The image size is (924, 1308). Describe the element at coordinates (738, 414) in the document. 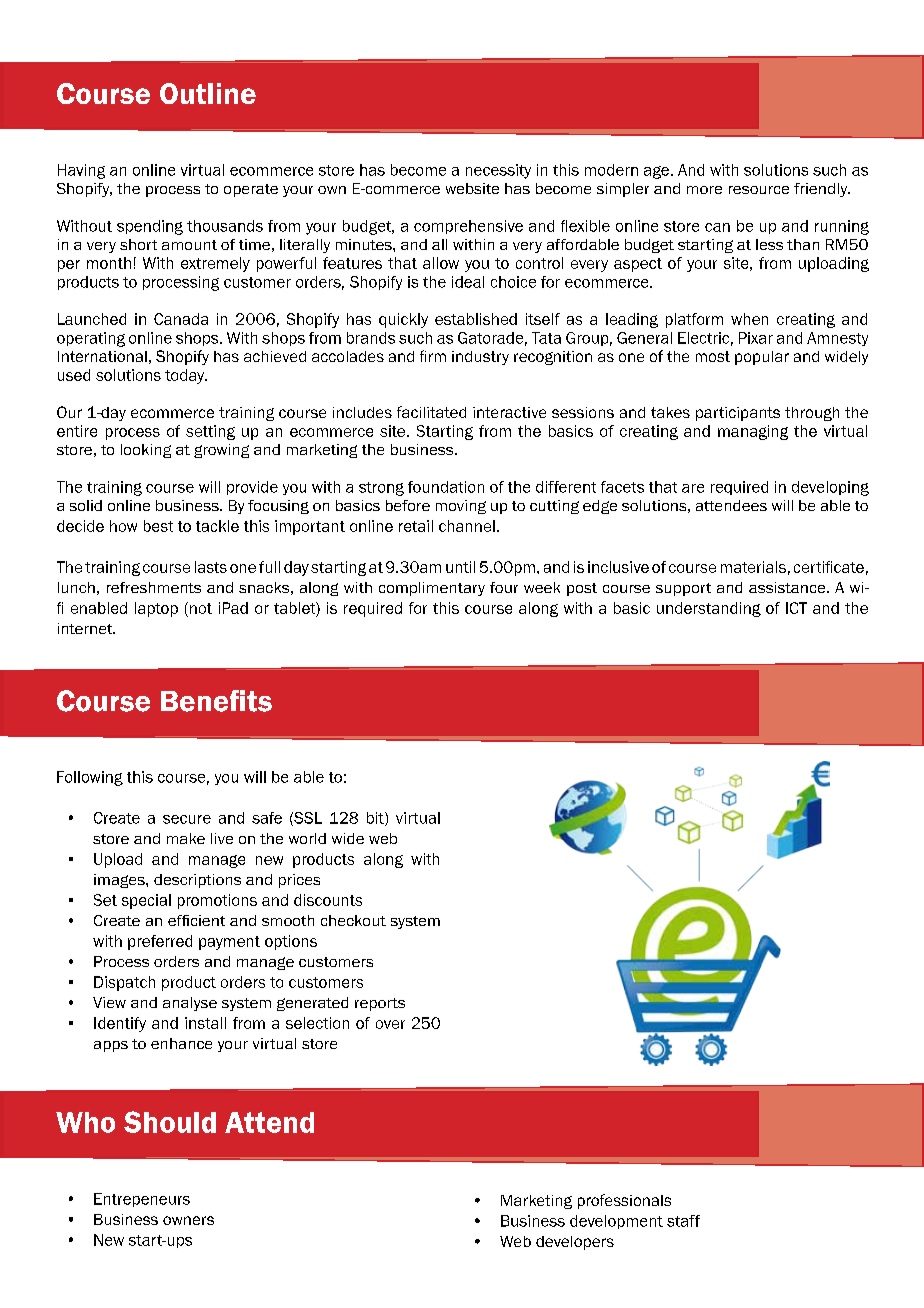

I see `participants` at that location.
